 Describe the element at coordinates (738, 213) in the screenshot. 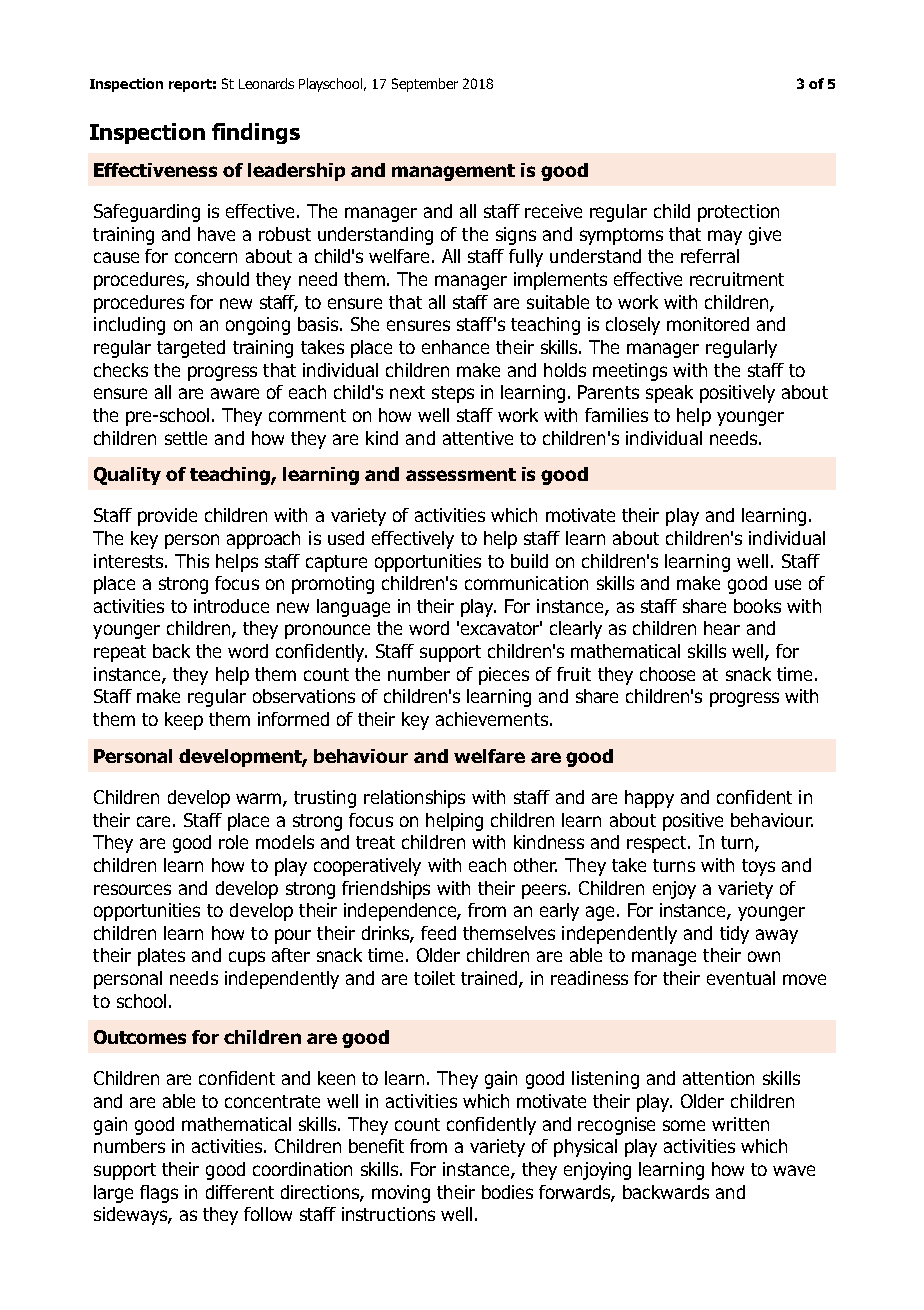

I see `protection` at that location.
